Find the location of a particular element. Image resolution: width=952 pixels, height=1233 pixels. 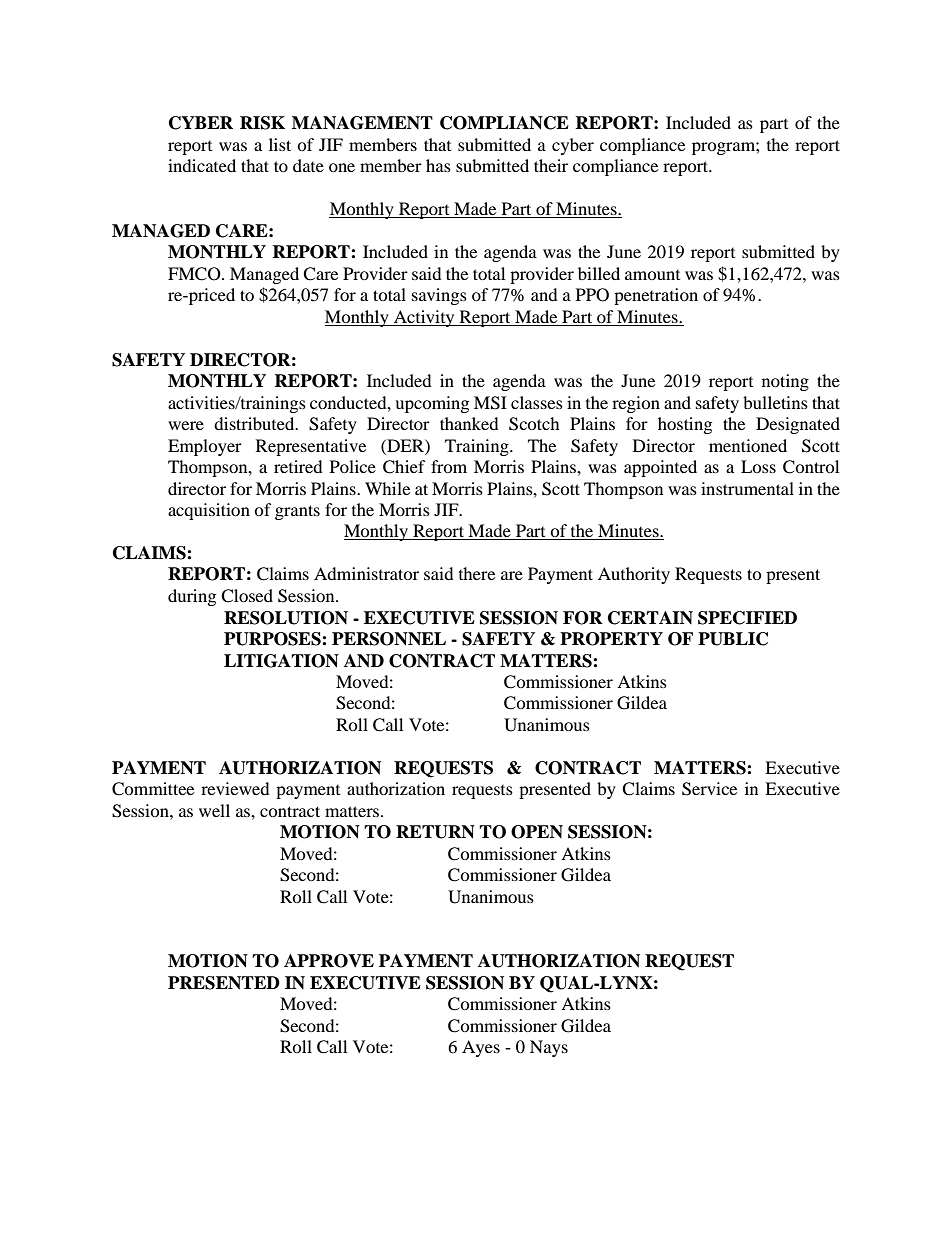

has is located at coordinates (438, 165).
